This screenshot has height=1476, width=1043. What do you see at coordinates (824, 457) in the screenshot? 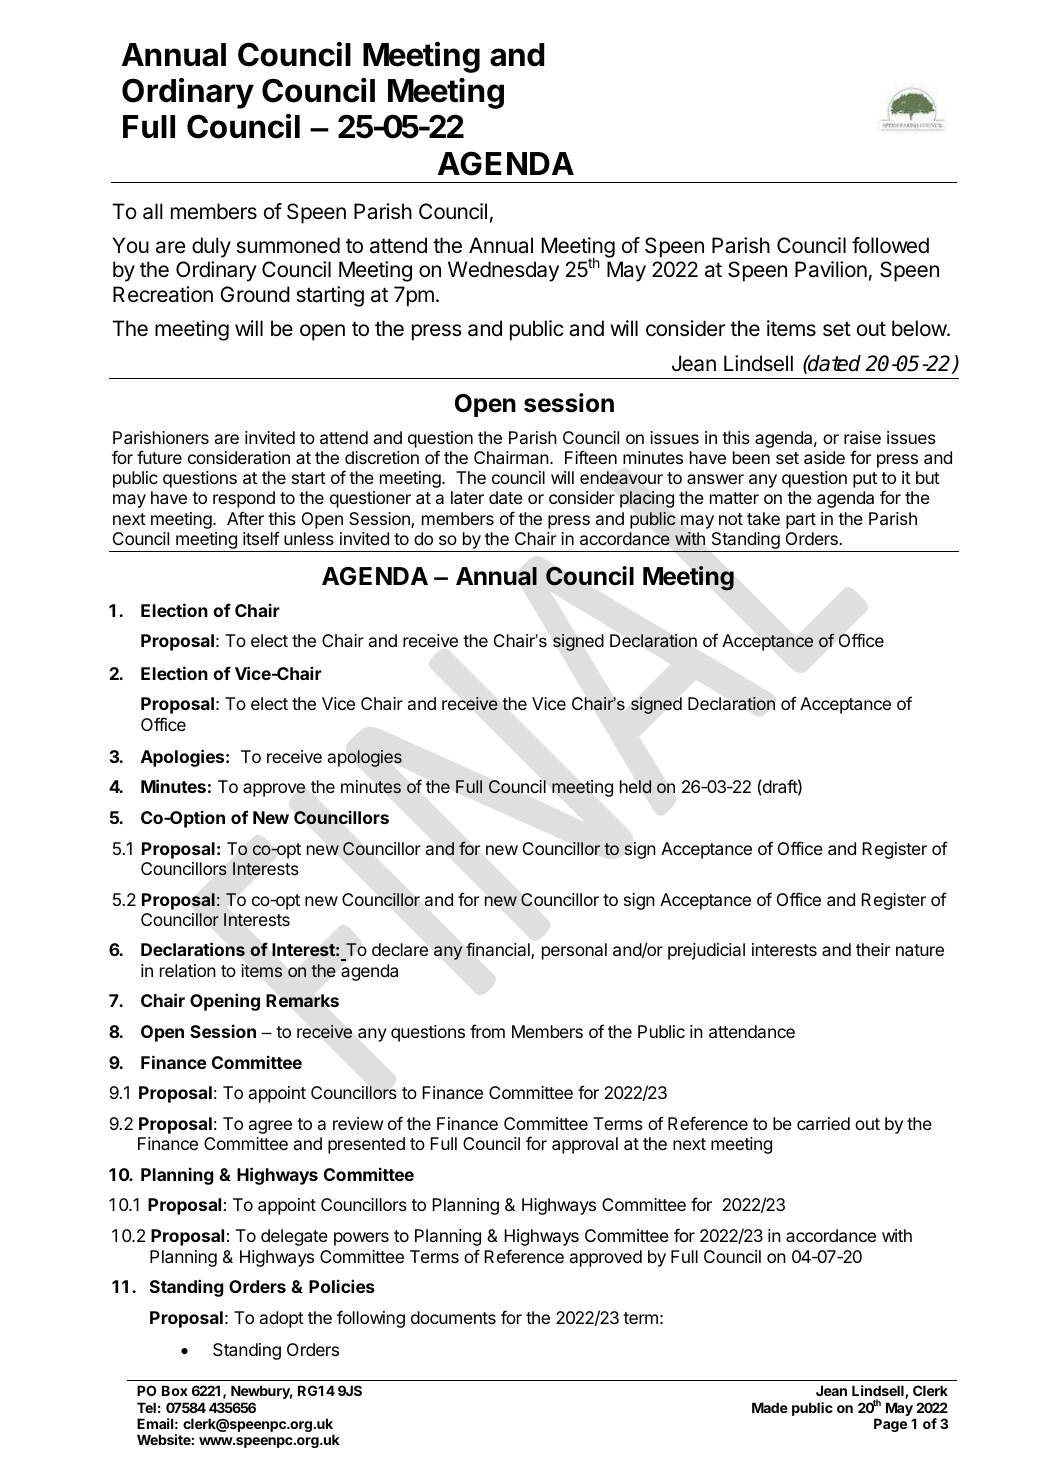
I see `aside` at bounding box center [824, 457].
